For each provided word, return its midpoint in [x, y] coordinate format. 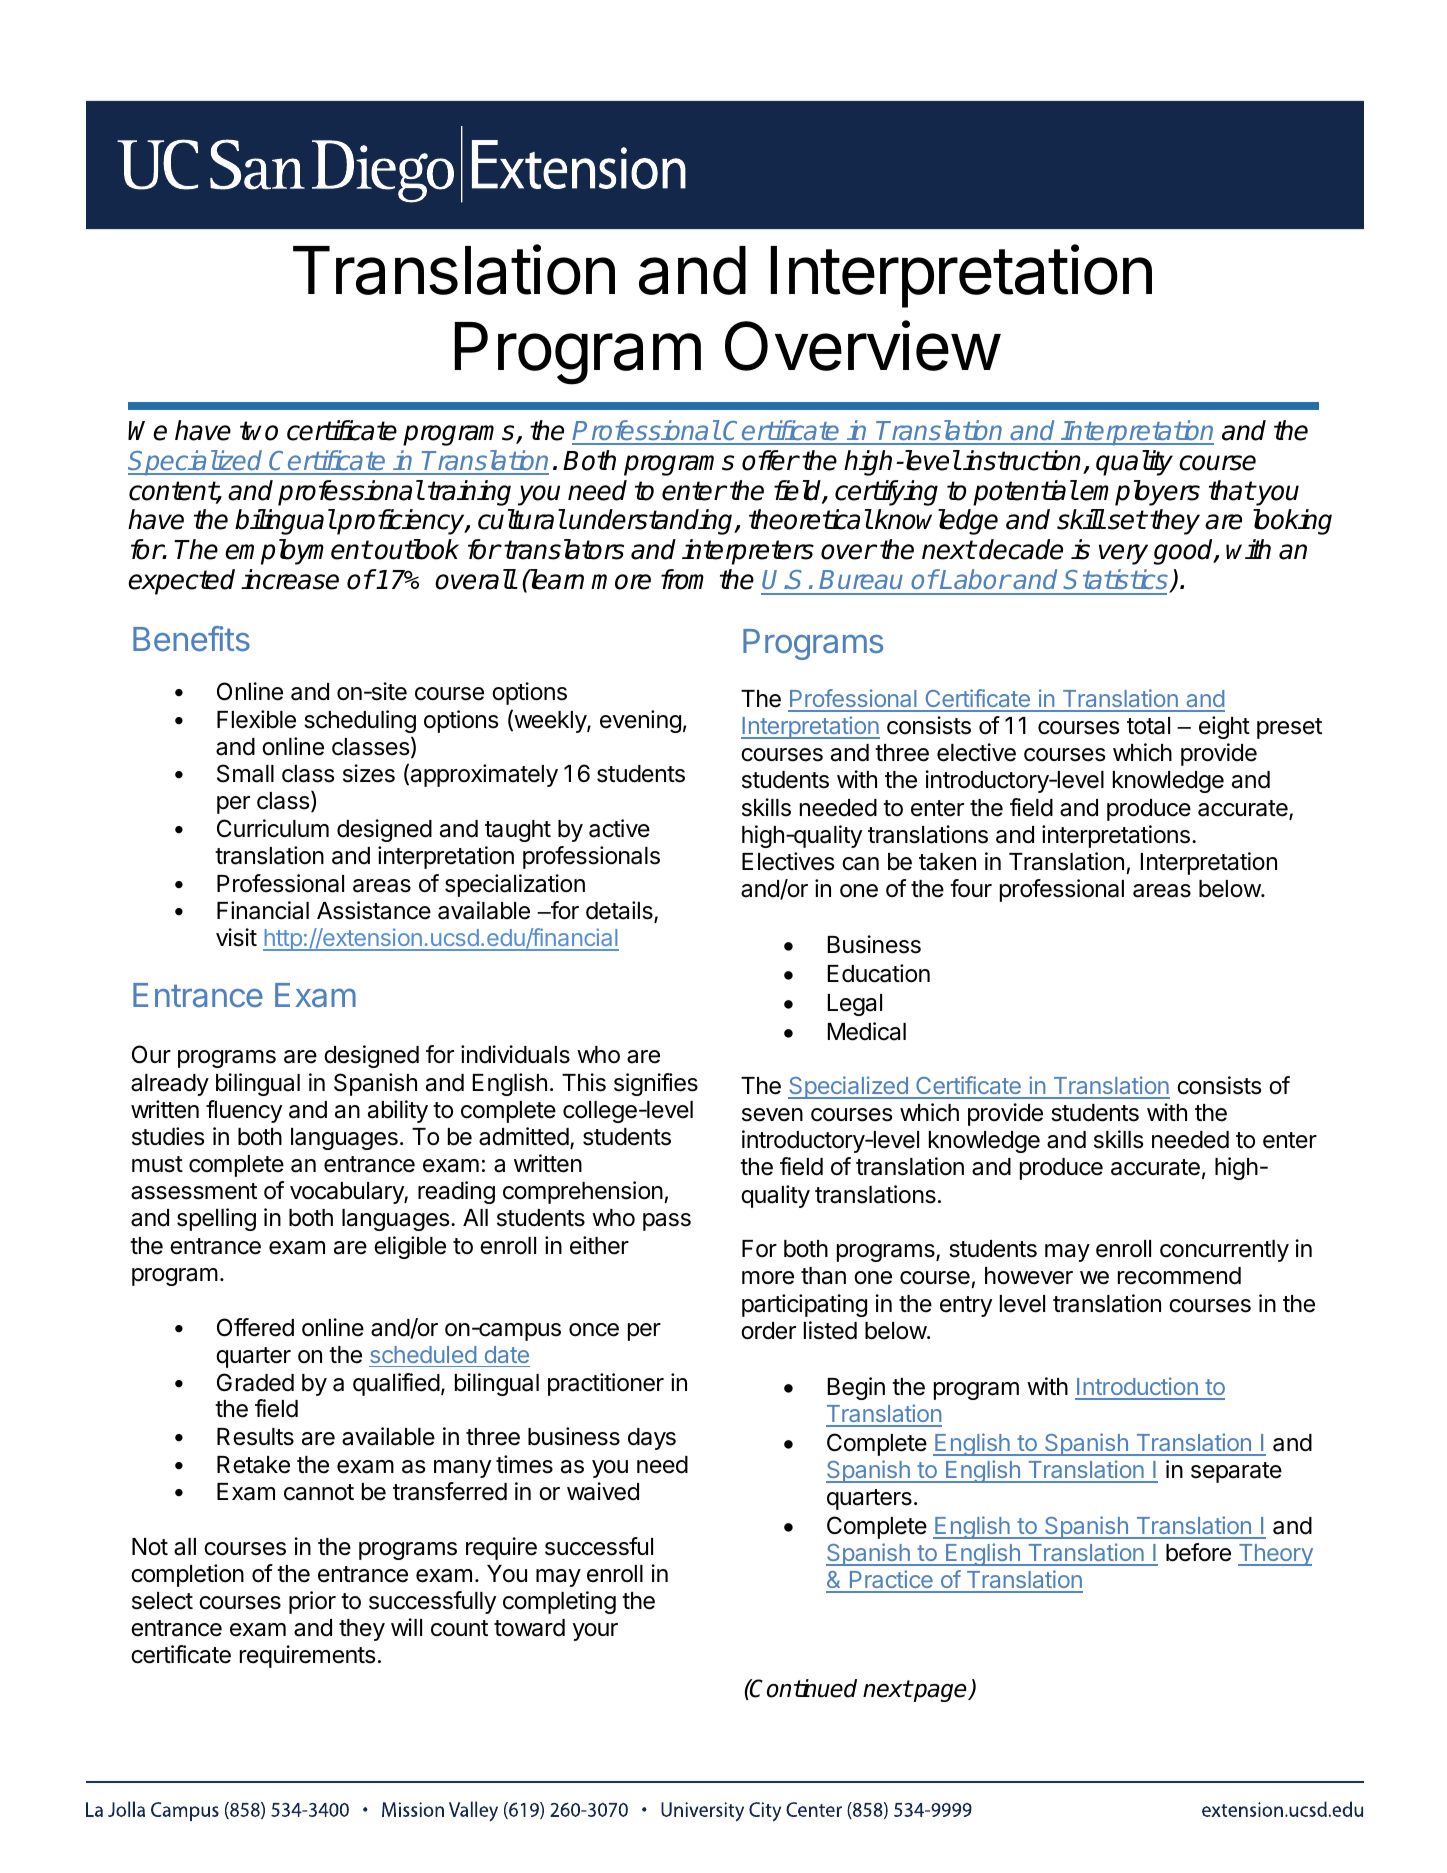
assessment [194, 1191]
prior [312, 1602]
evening [640, 721]
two [259, 431]
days [652, 1439]
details [620, 912]
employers [1140, 493]
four [971, 888]
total [1148, 726]
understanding [652, 522]
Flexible [256, 719]
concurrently [1224, 1251]
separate [1236, 1472]
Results [255, 1437]
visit [236, 937]
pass [667, 1222]
